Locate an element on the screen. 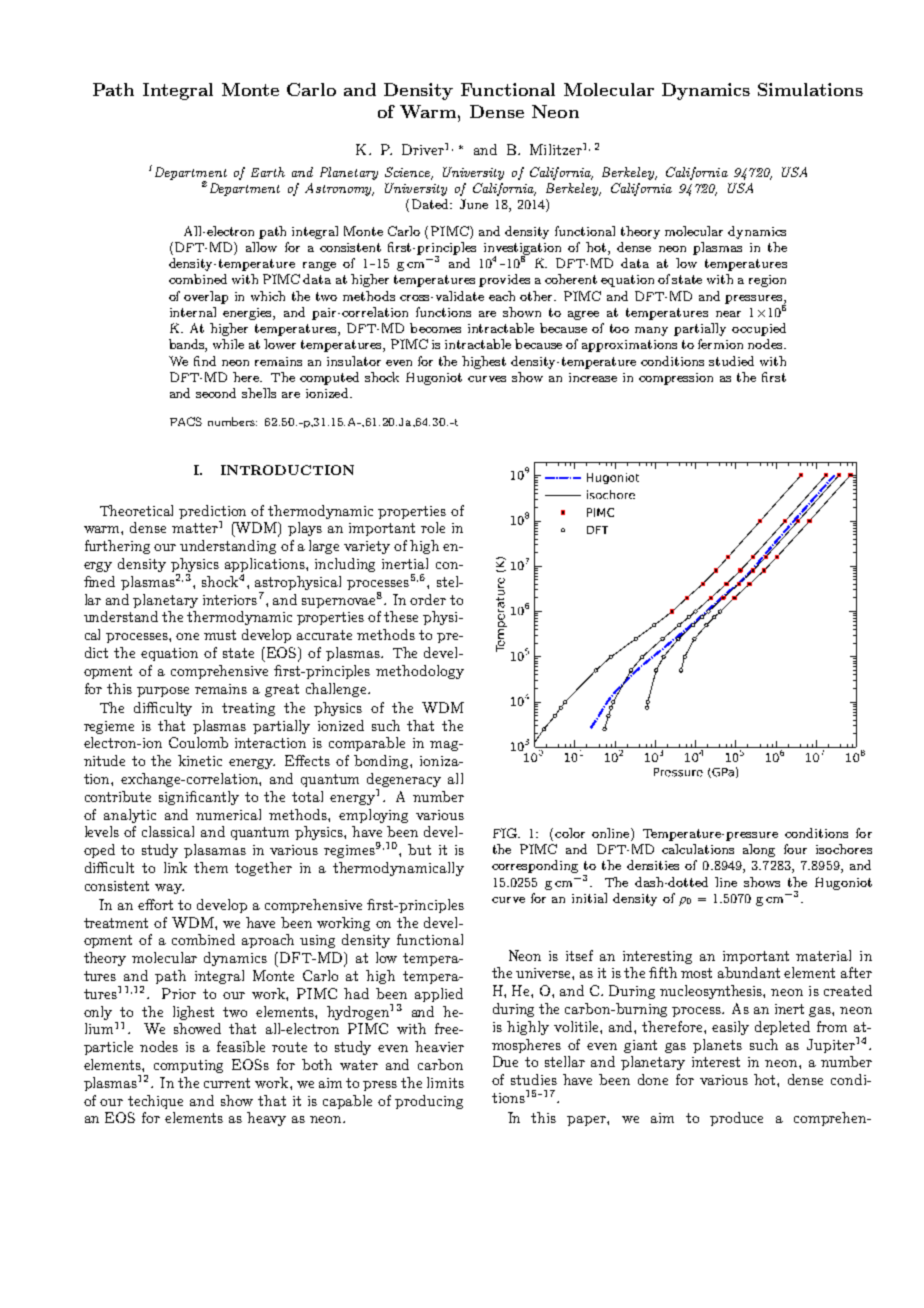  current is located at coordinates (227, 1083).
